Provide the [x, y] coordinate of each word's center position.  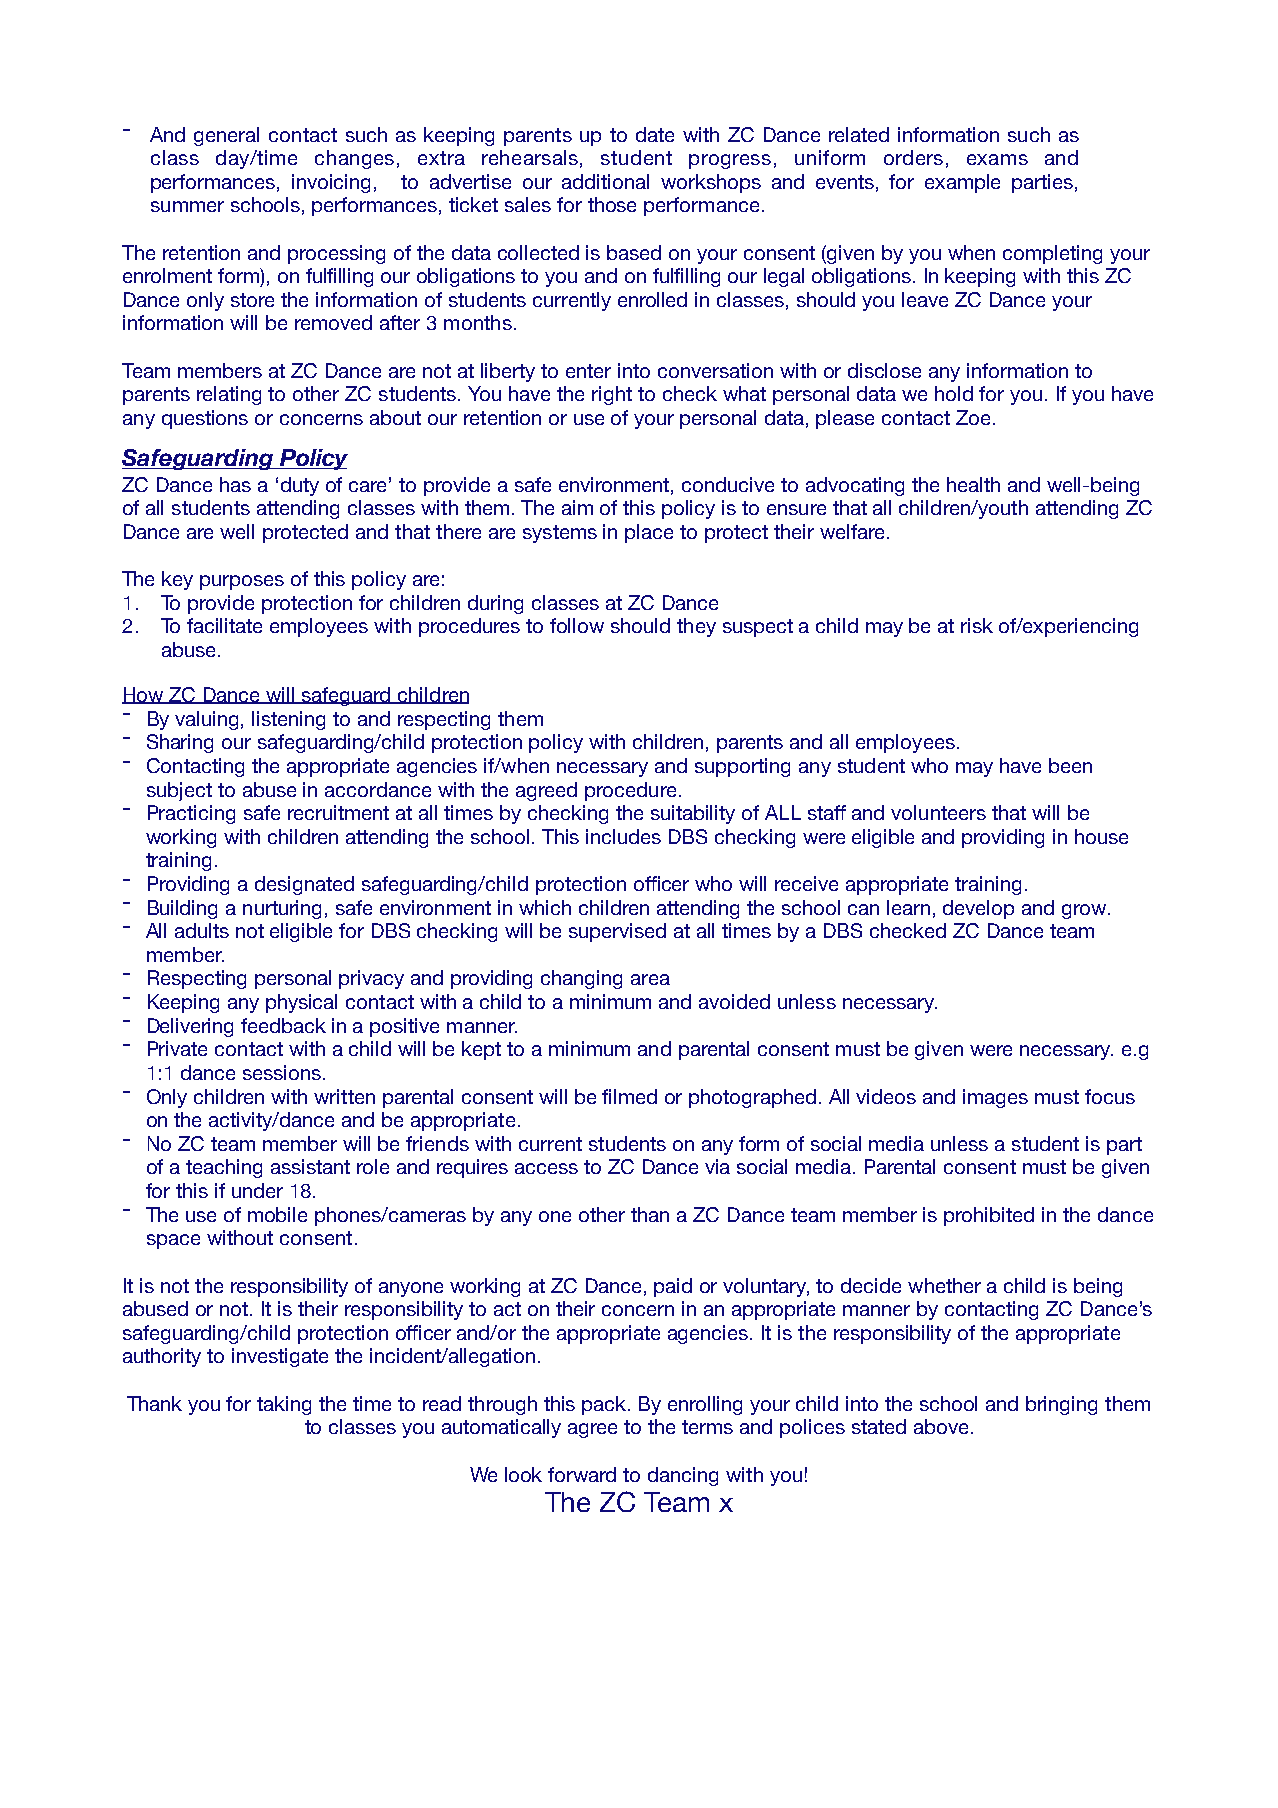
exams [997, 159]
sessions [282, 1072]
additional [605, 181]
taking [284, 1405]
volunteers [938, 812]
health [973, 484]
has [235, 484]
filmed [629, 1096]
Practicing [191, 814]
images [995, 1098]
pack [605, 1405]
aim [577, 507]
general [226, 136]
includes [623, 836]
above [941, 1426]
